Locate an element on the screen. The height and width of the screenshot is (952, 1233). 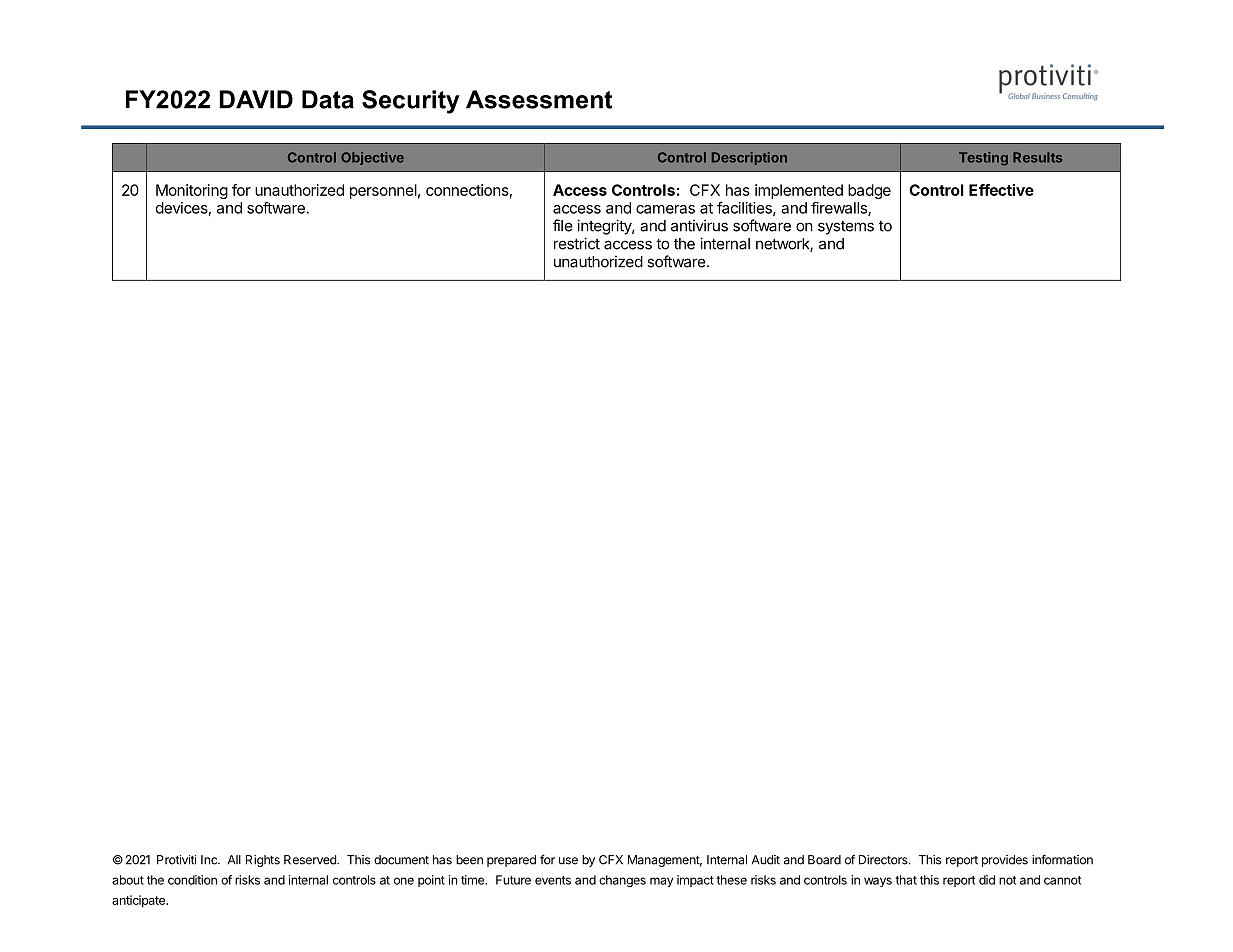
file is located at coordinates (563, 225).
